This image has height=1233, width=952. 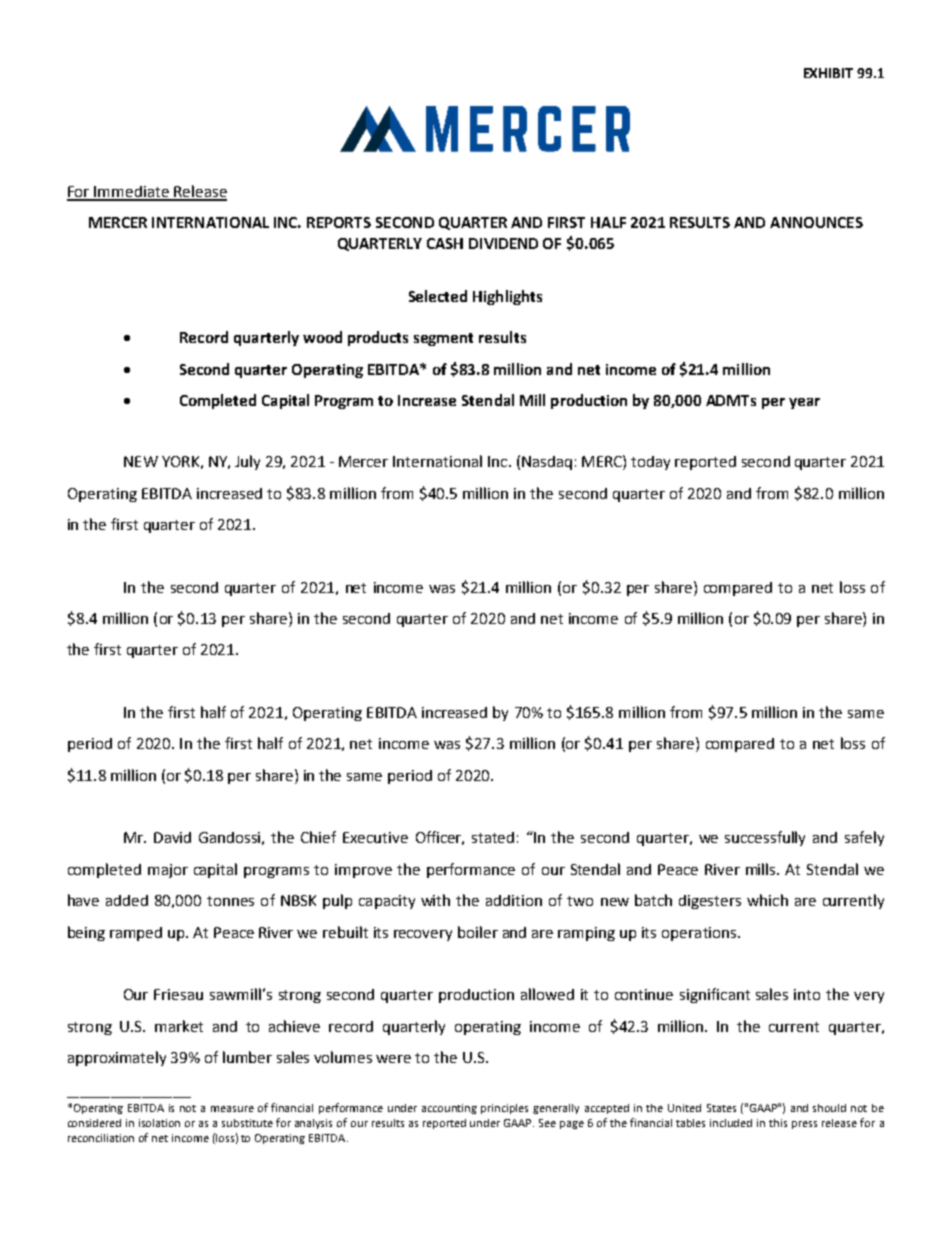 What do you see at coordinates (828, 73) in the image?
I see `EXHIBIT` at bounding box center [828, 73].
